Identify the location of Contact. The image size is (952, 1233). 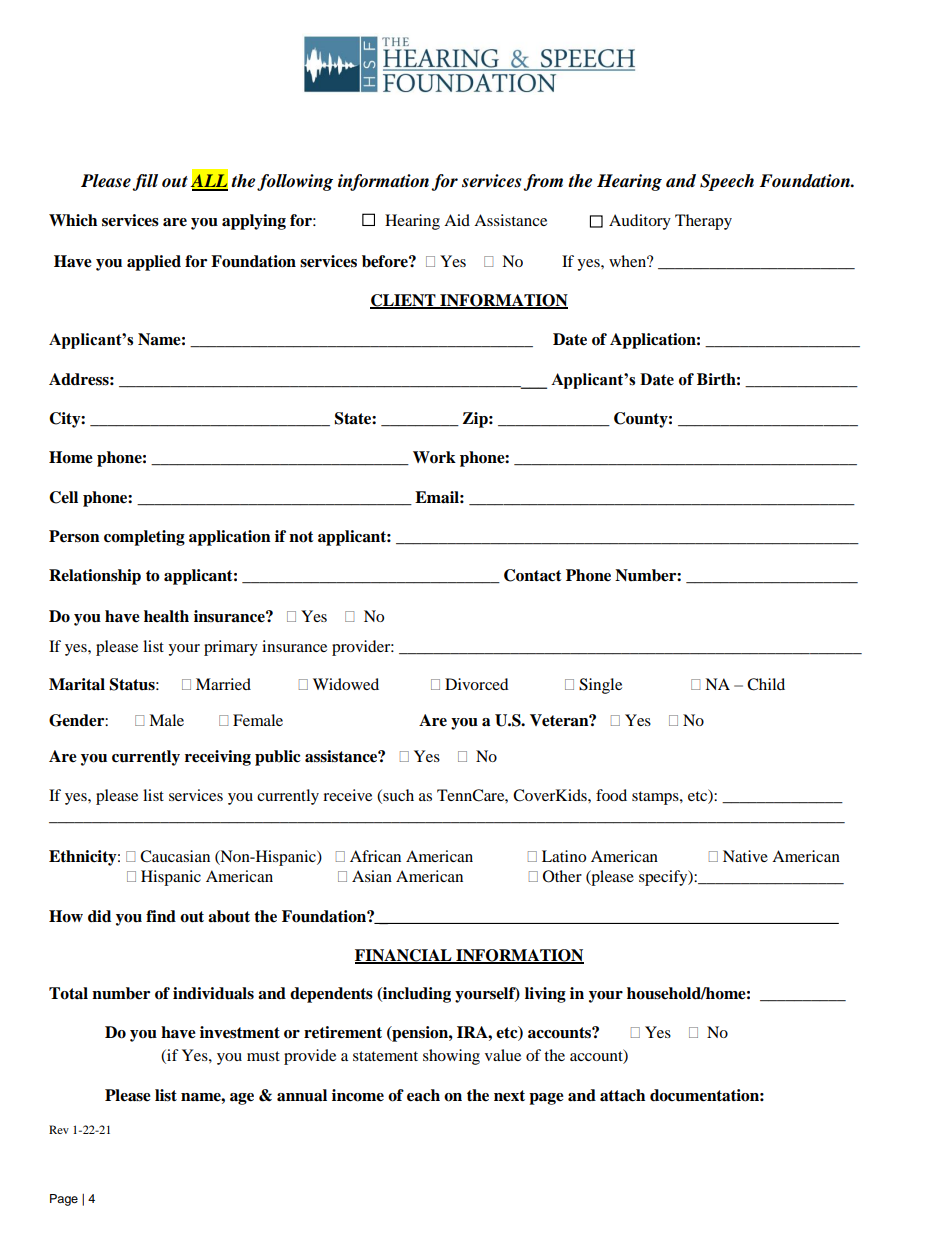
(533, 575).
